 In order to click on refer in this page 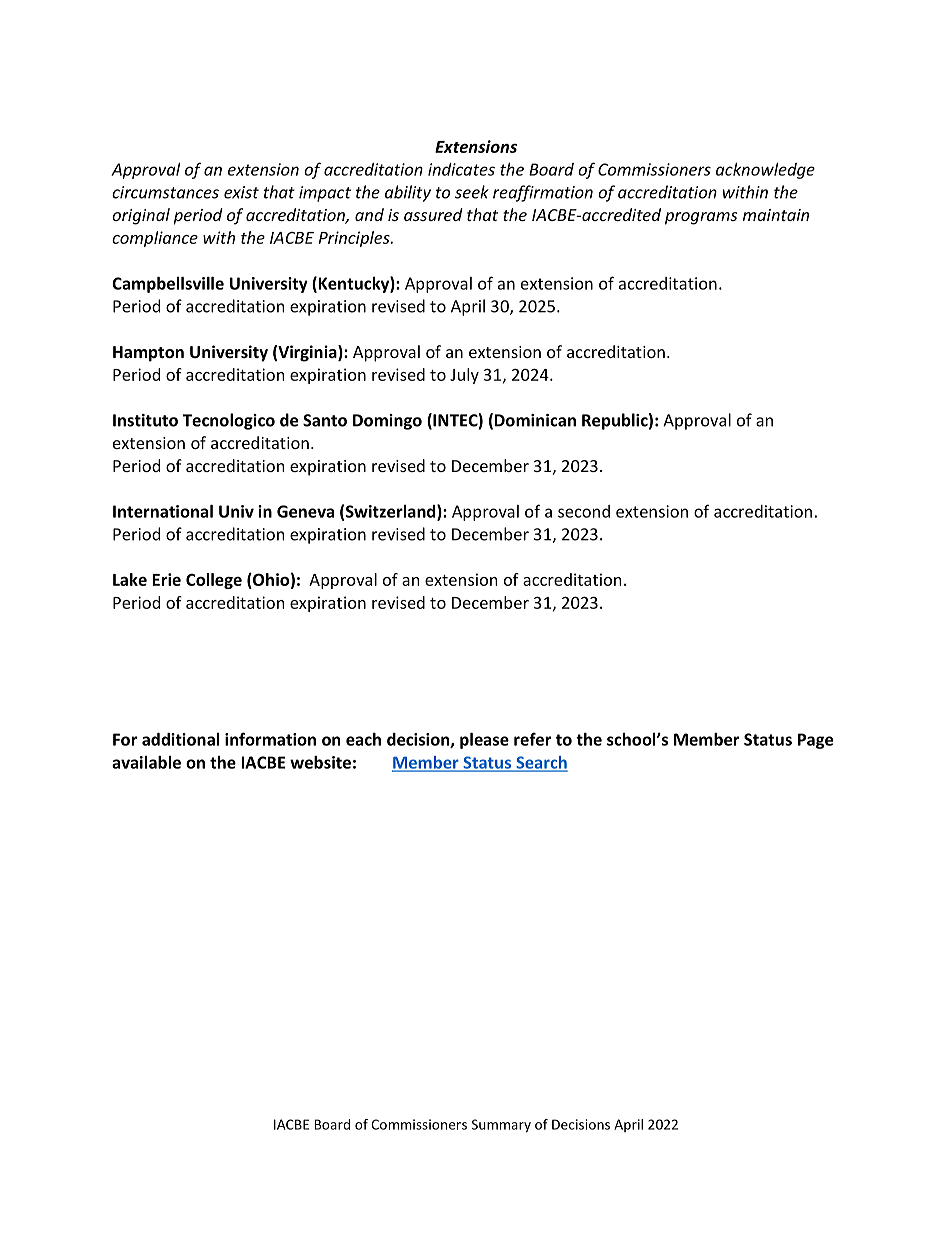, I will do `click(532, 739)`.
